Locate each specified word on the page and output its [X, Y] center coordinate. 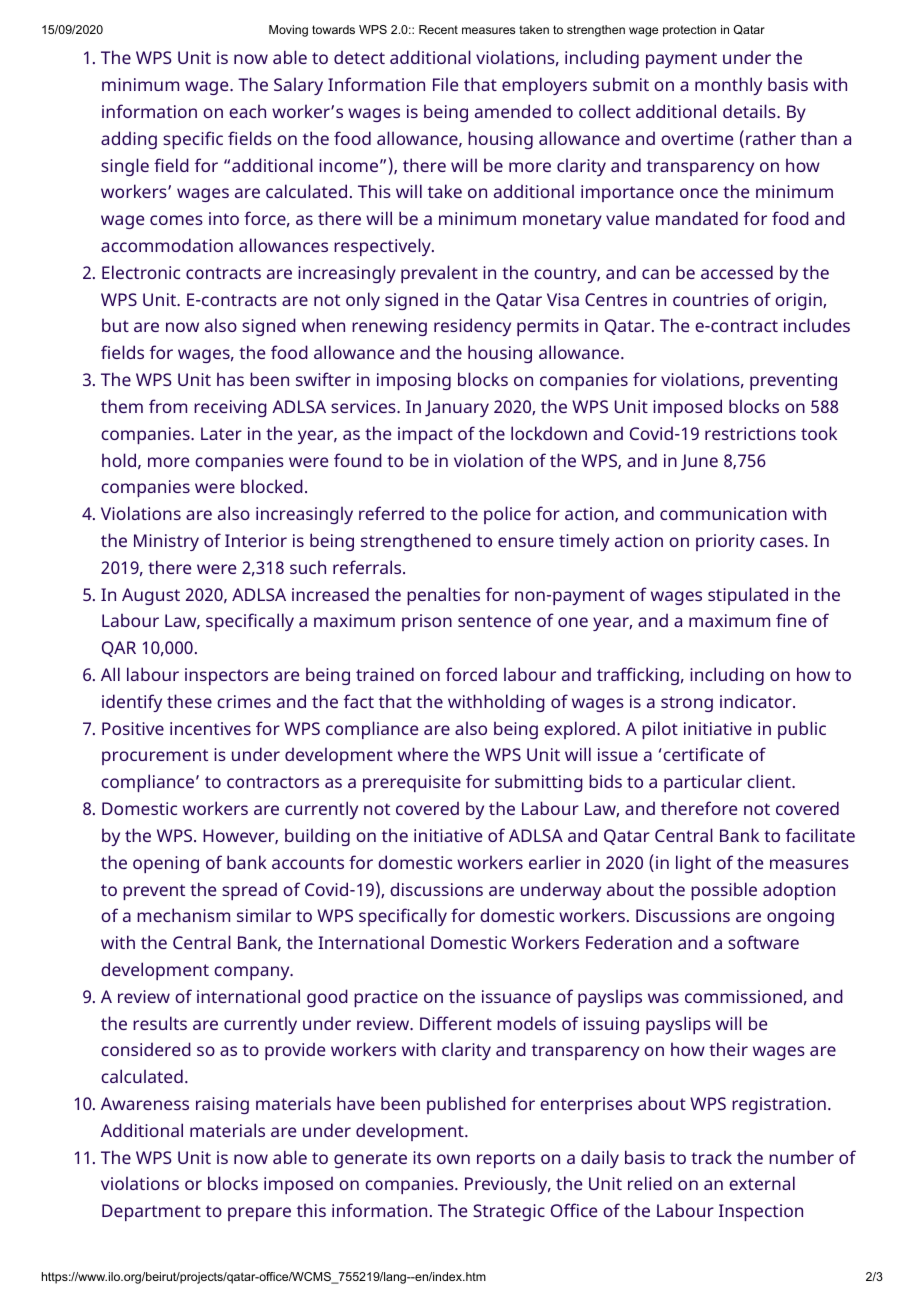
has [230, 379]
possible [724, 891]
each [247, 111]
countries [711, 299]
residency [472, 327]
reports [506, 1160]
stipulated [748, 596]
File [445, 84]
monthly [728, 86]
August [151, 596]
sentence [494, 621]
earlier [555, 862]
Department [151, 1212]
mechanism [183, 915]
